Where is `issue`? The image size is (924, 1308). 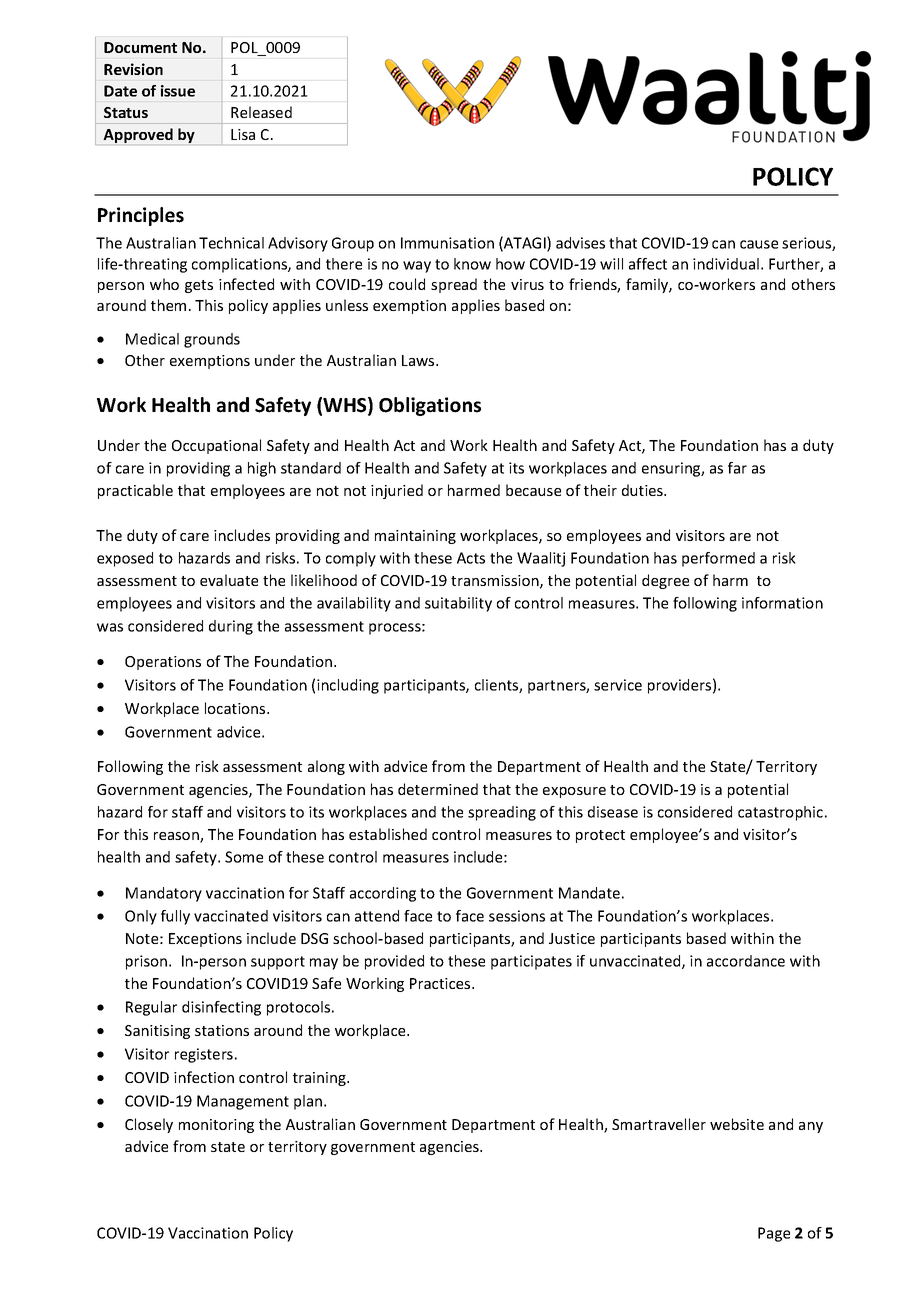 issue is located at coordinates (178, 91).
